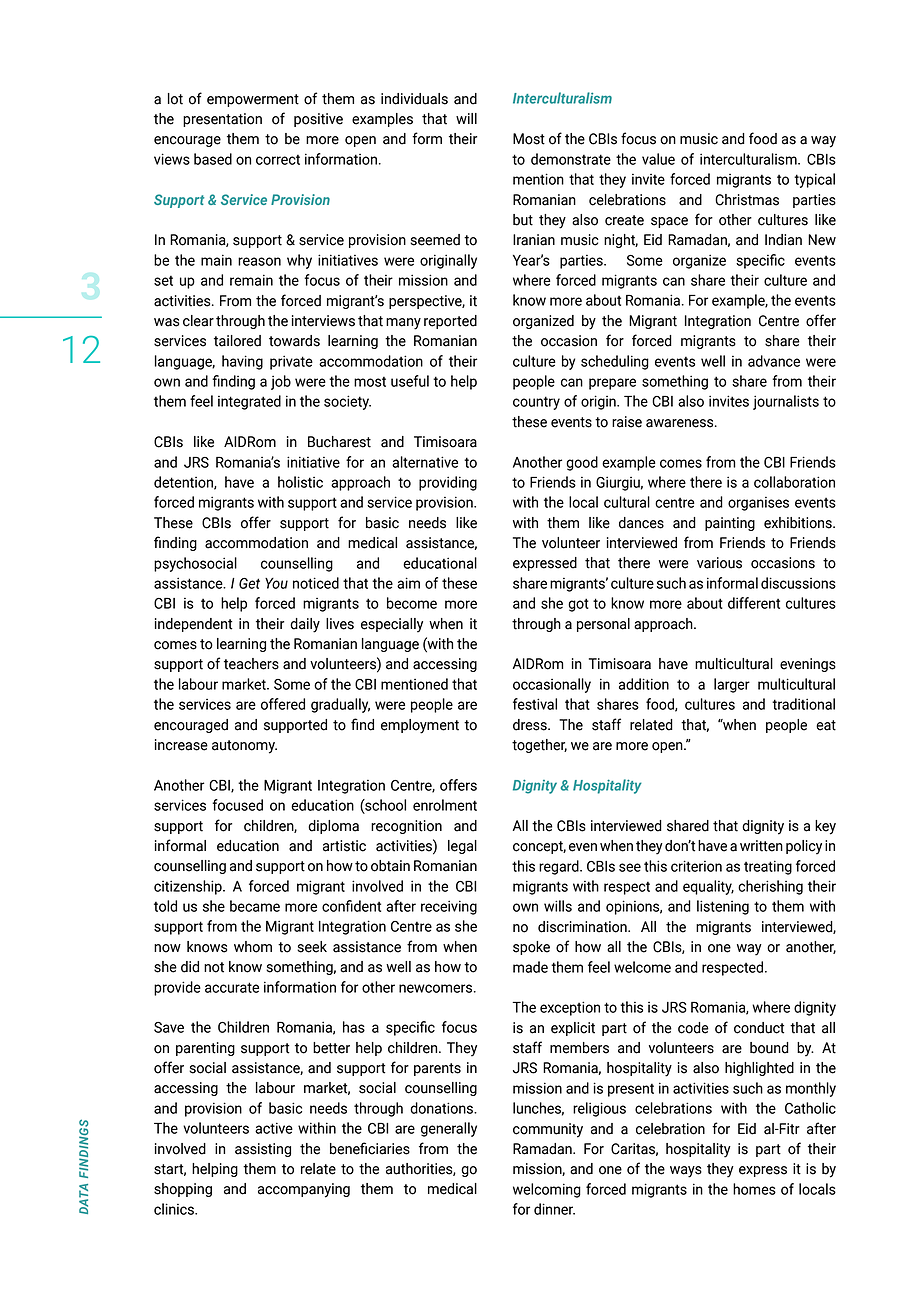 This page has height=1308, width=924. What do you see at coordinates (448, 483) in the page?
I see `providing` at bounding box center [448, 483].
